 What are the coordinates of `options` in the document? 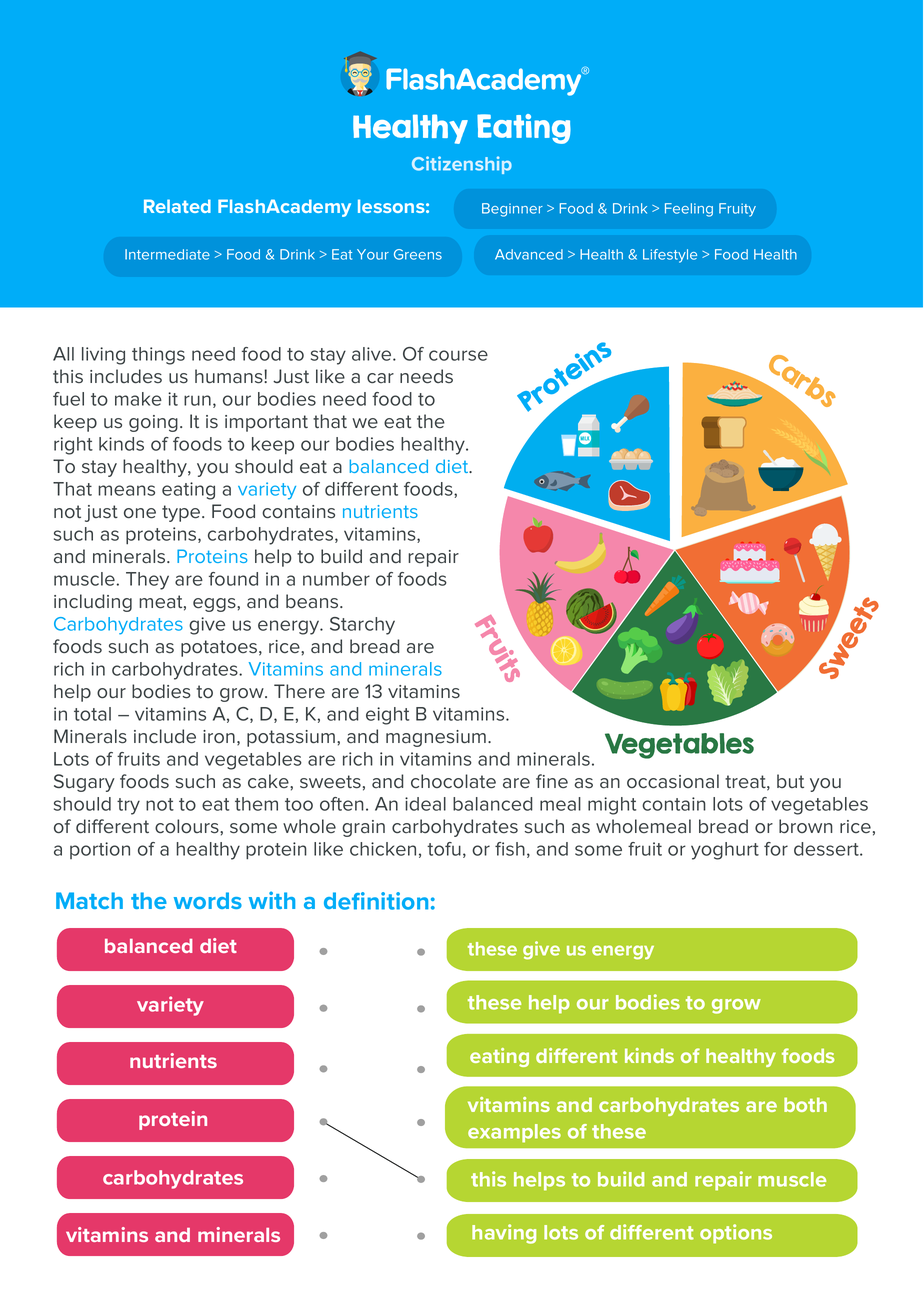 It's located at (736, 1234).
